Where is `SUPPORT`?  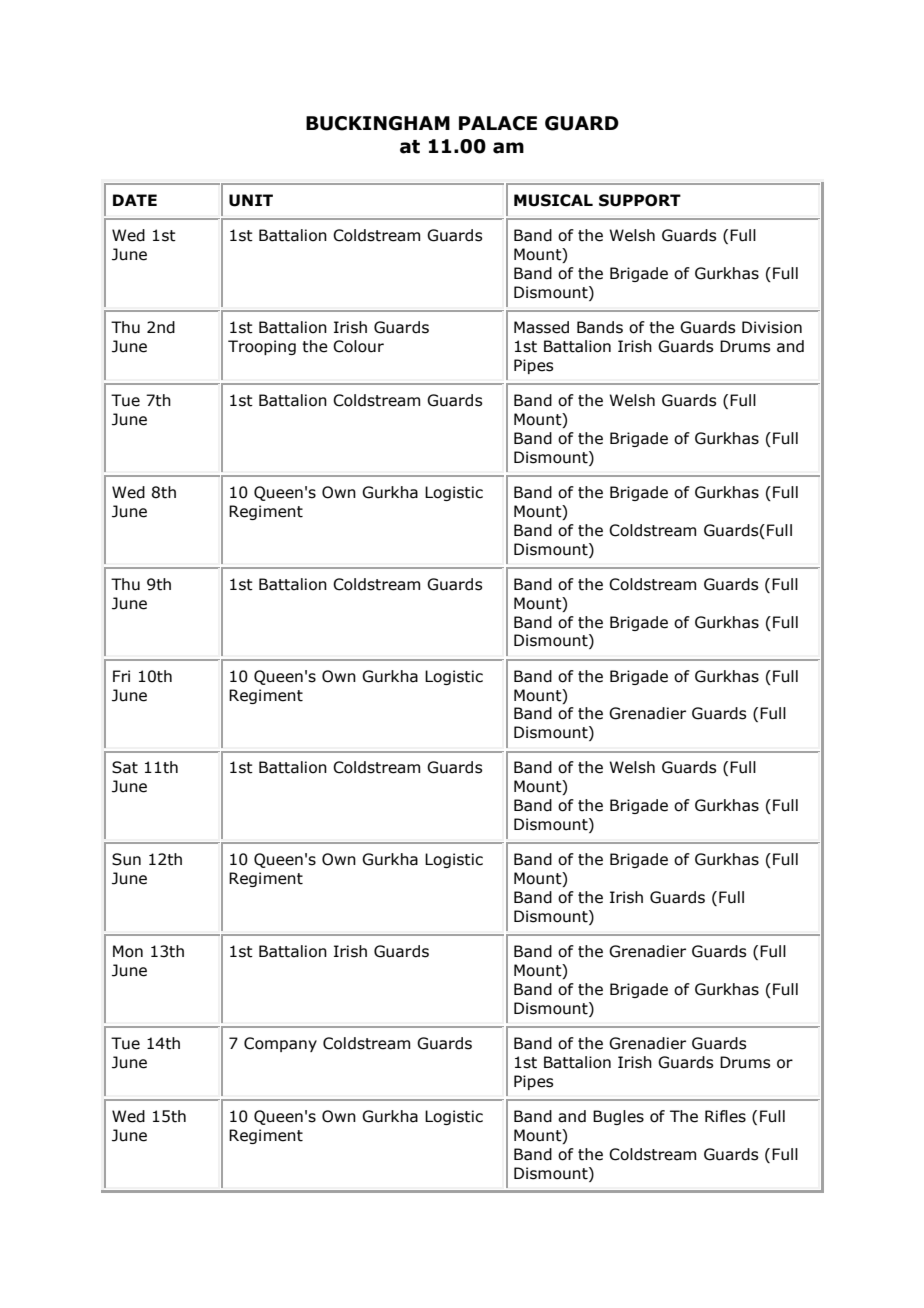 SUPPORT is located at coordinates (640, 200).
